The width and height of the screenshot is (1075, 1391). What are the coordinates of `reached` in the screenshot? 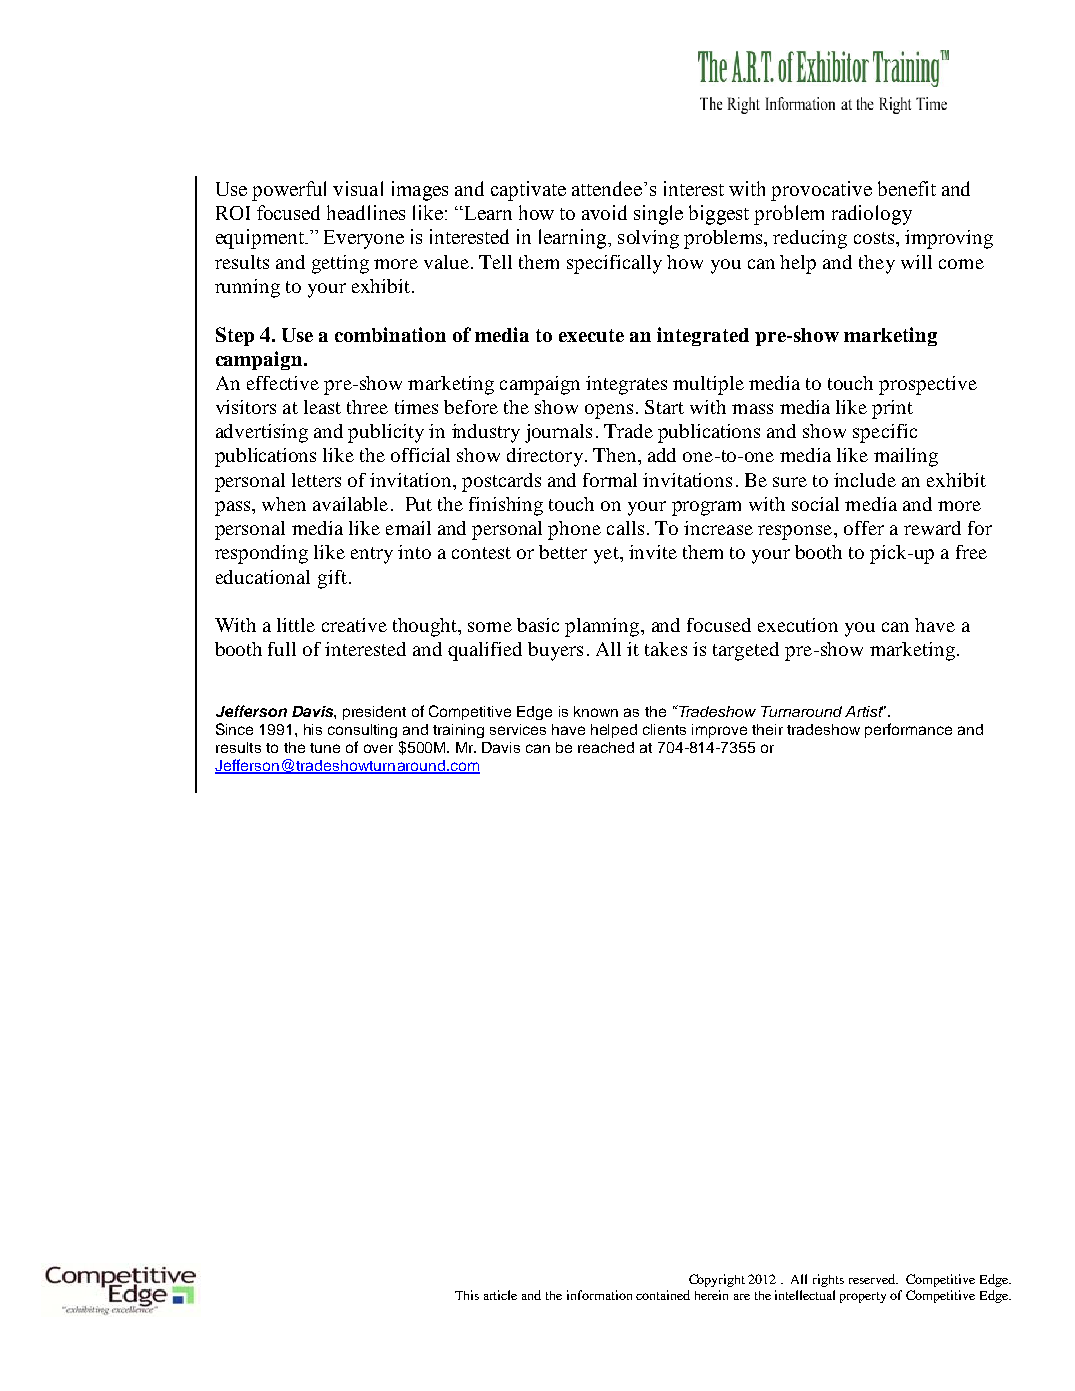 It's located at (606, 747).
